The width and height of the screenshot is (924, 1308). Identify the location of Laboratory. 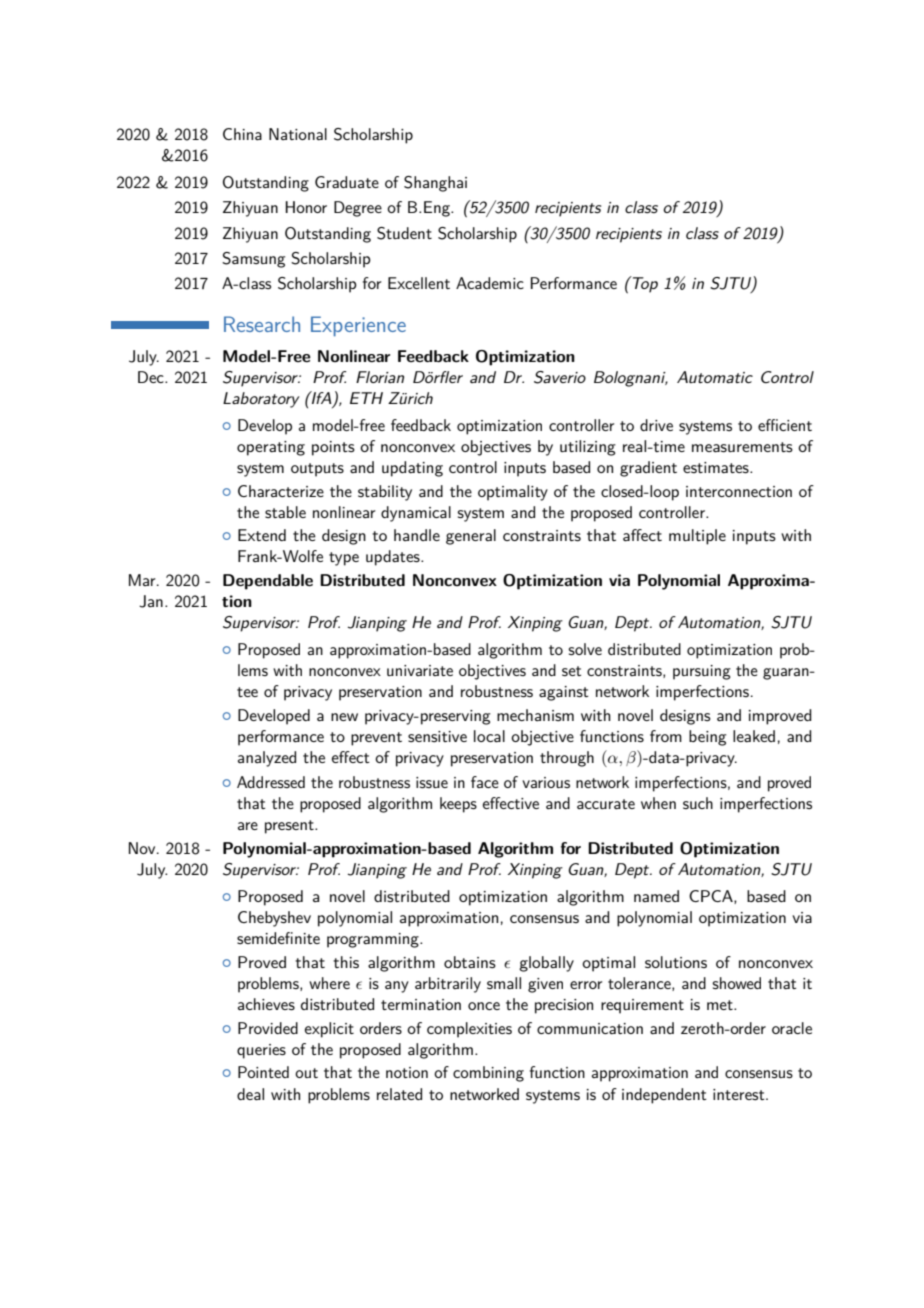
(261, 400).
